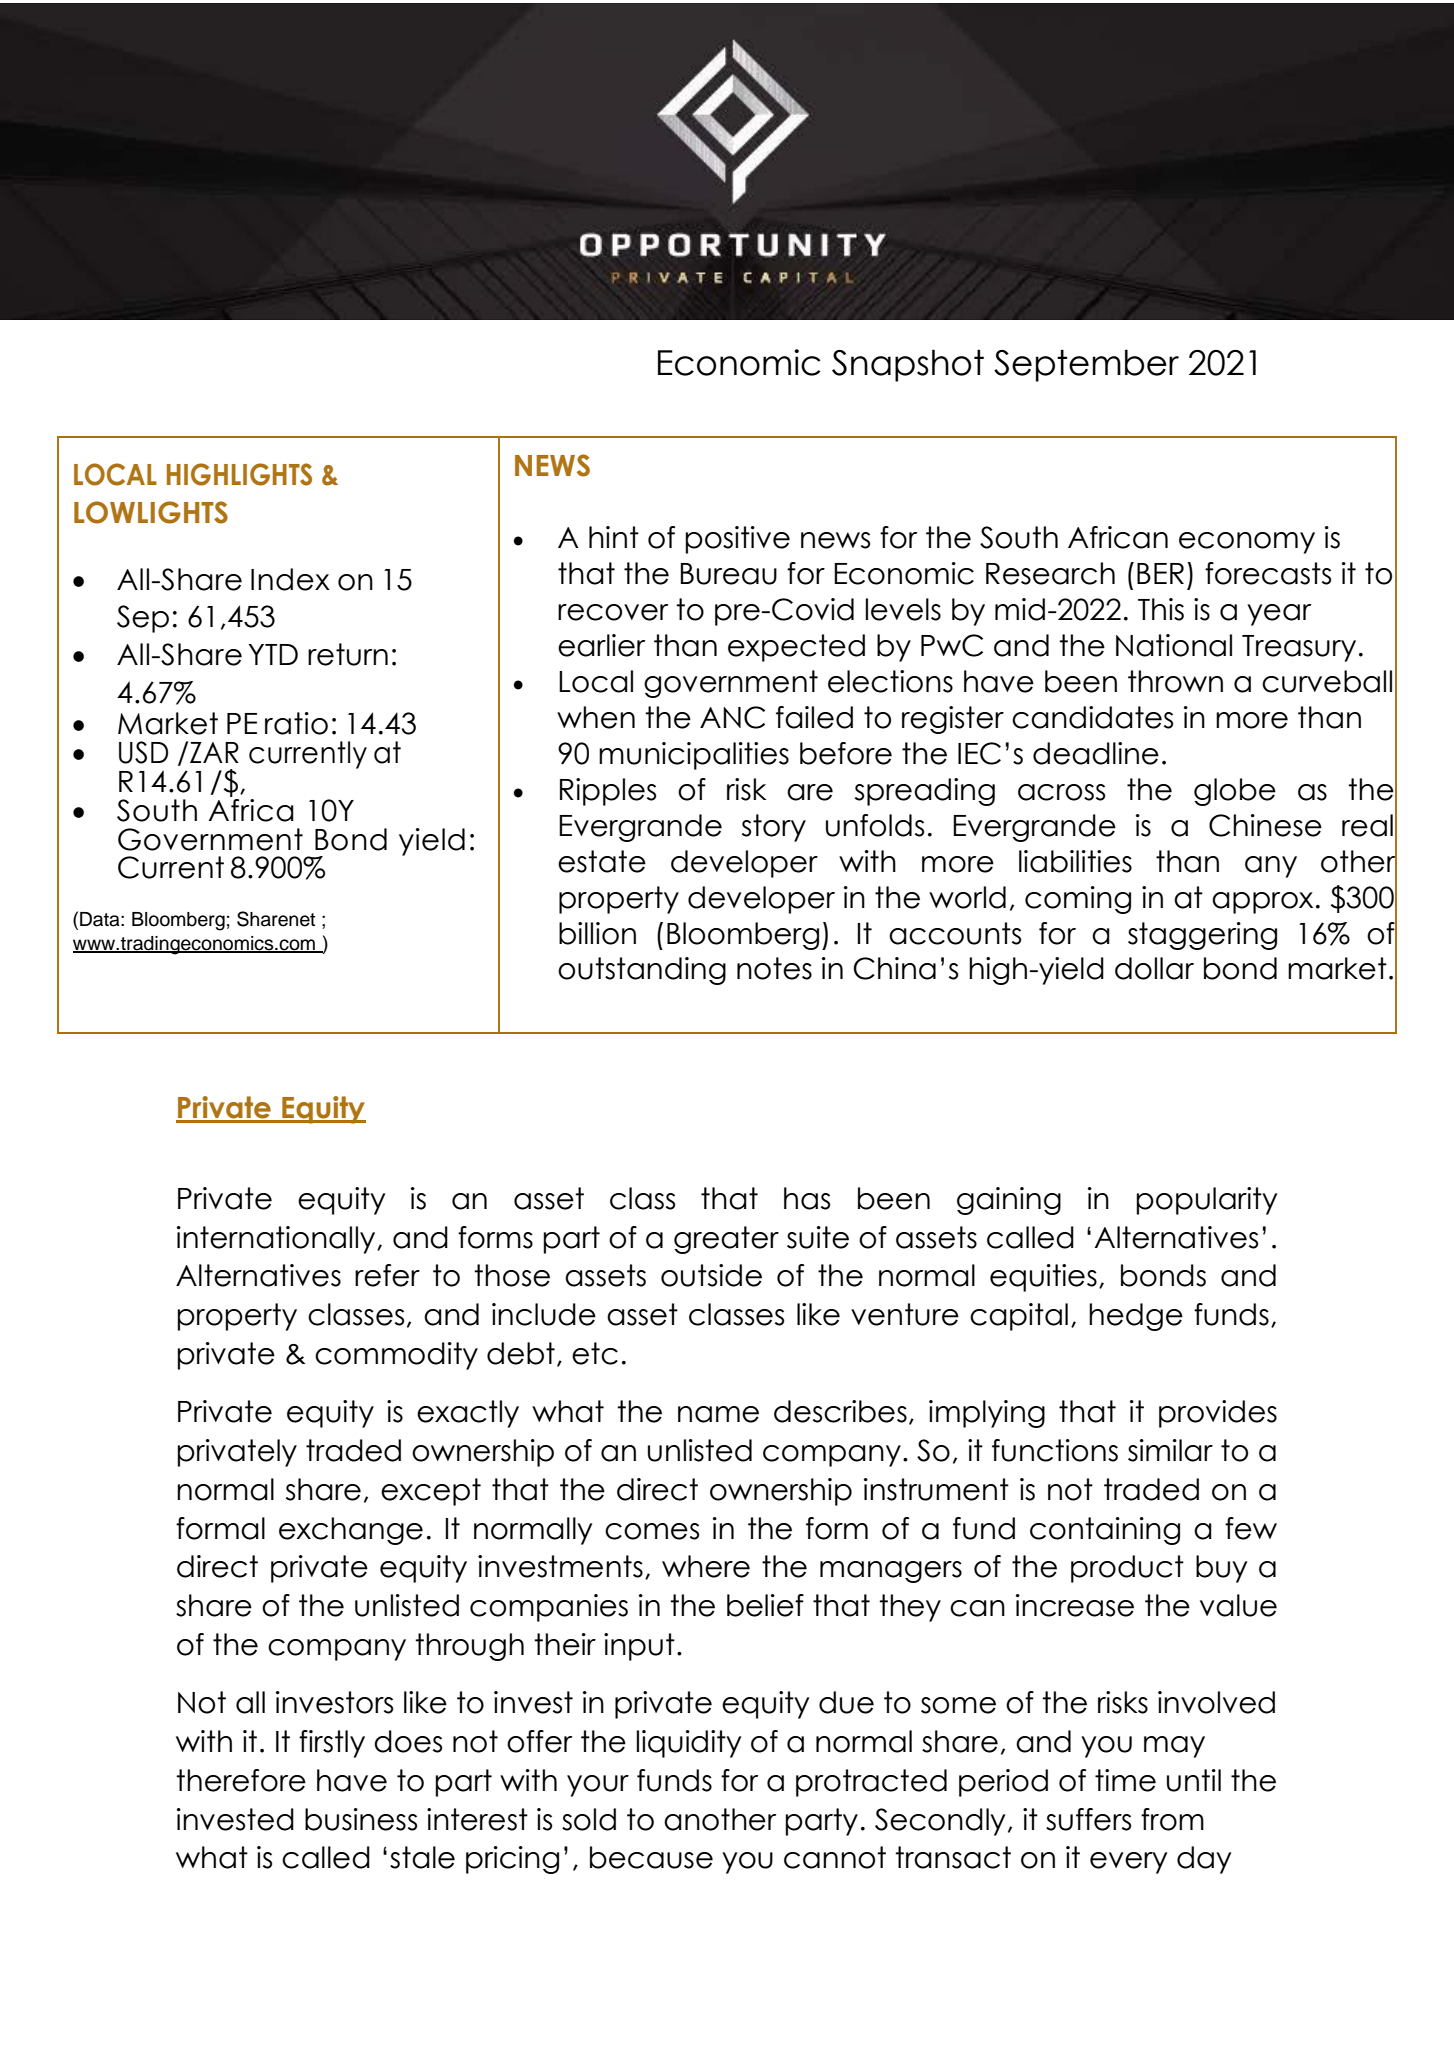 The width and height of the screenshot is (1454, 2056). Describe the element at coordinates (1206, 1201) in the screenshot. I see `popularity` at that location.
